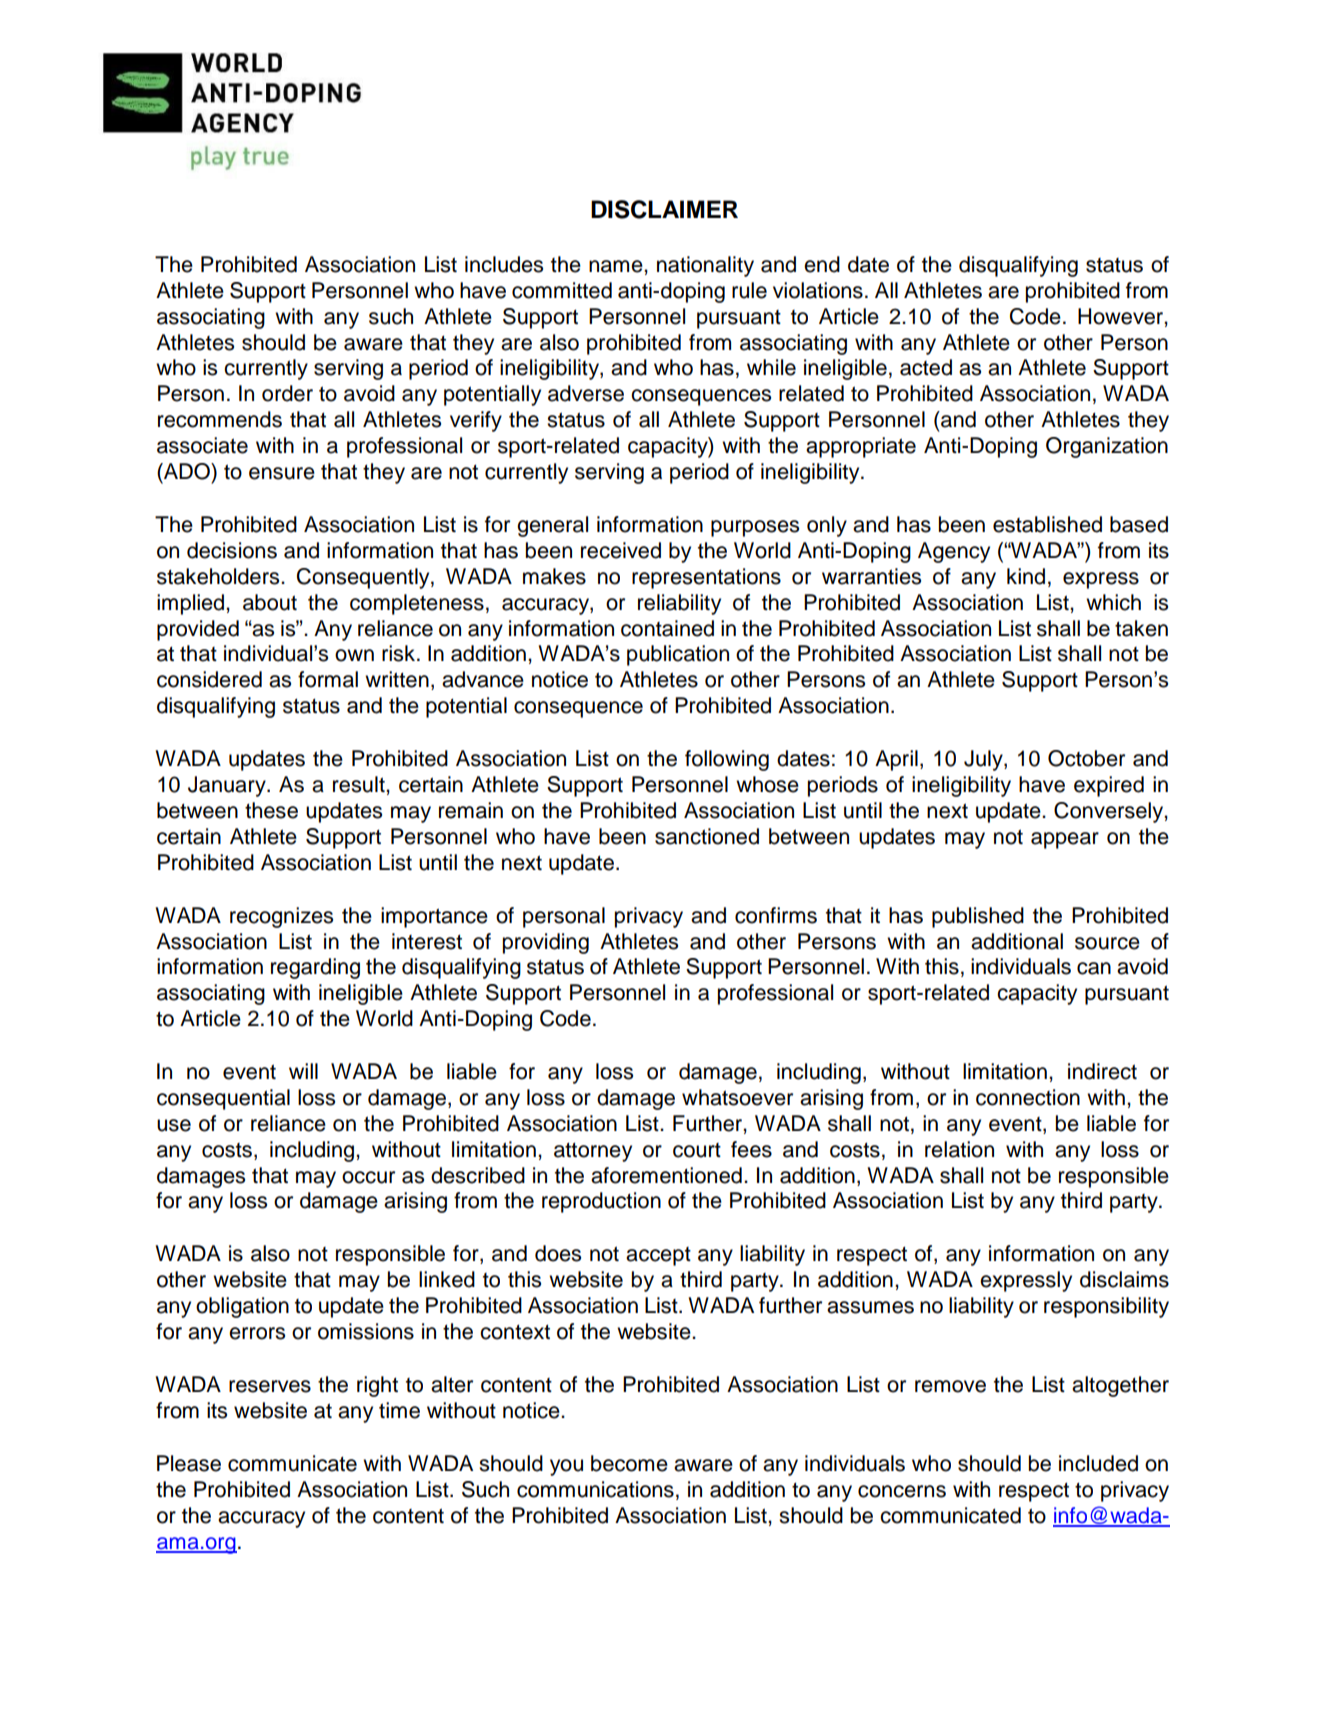 The image size is (1335, 1728). What do you see at coordinates (1098, 1463) in the screenshot?
I see `included` at bounding box center [1098, 1463].
